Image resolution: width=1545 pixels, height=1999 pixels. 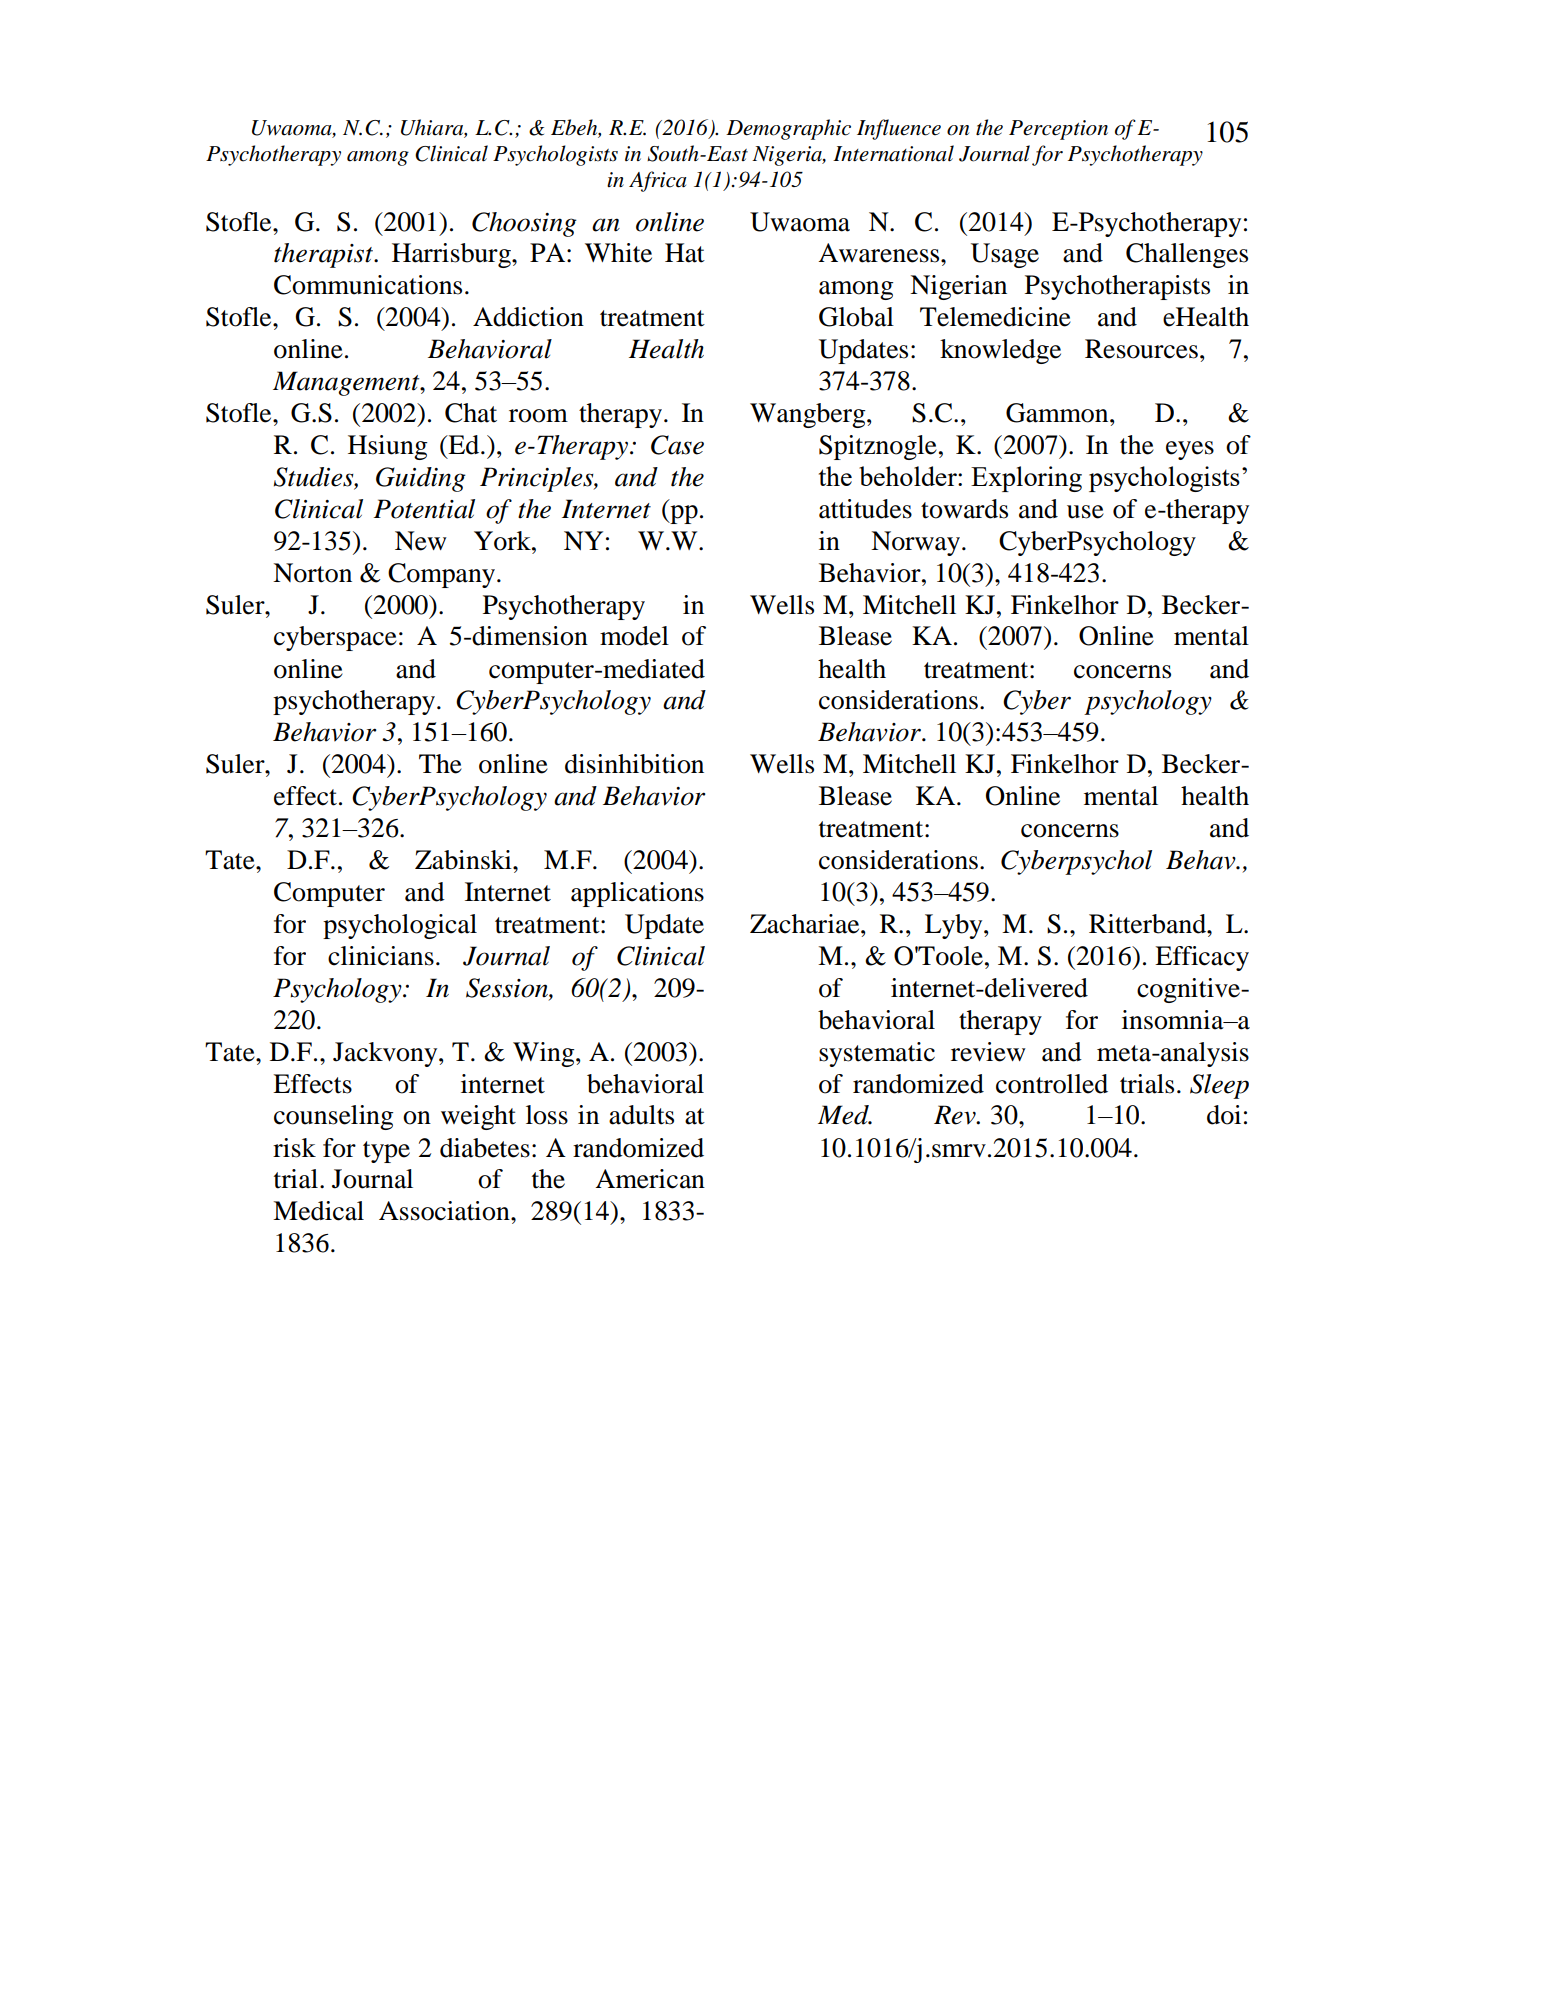 I want to click on Choosing, so click(x=524, y=224).
